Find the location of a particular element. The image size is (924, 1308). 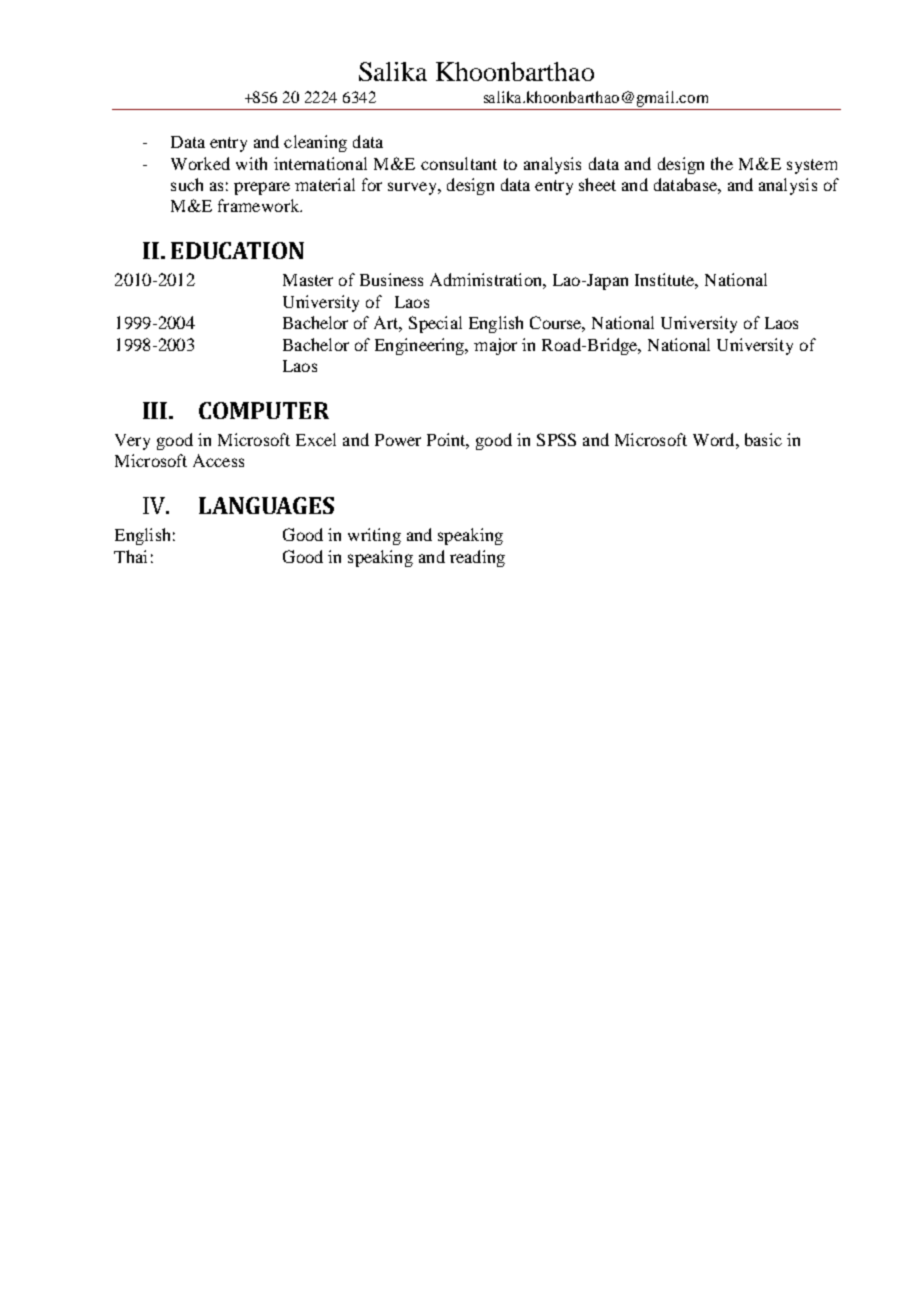

Business is located at coordinates (391, 279).
